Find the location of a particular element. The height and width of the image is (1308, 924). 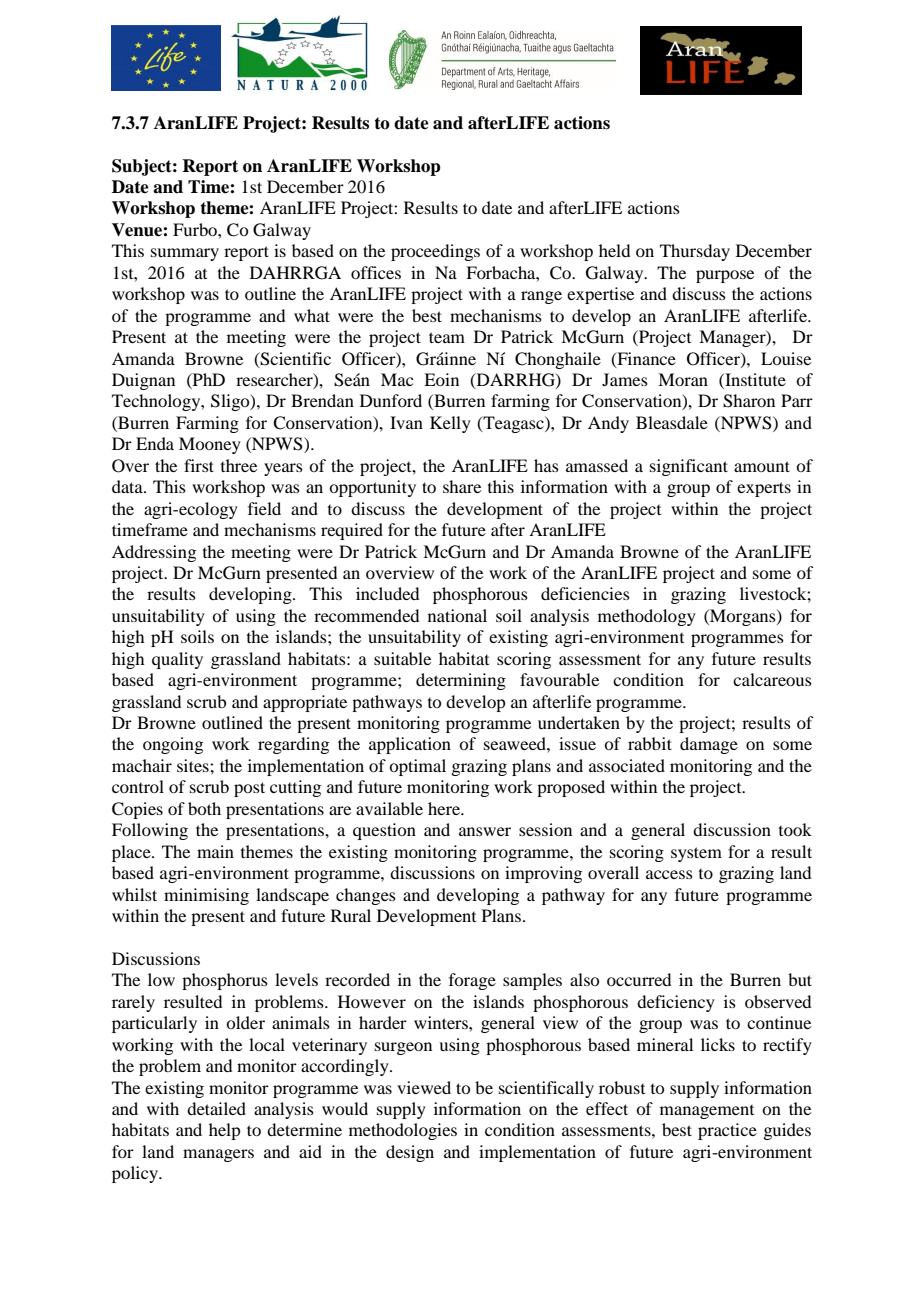

damage is located at coordinates (709, 745).
